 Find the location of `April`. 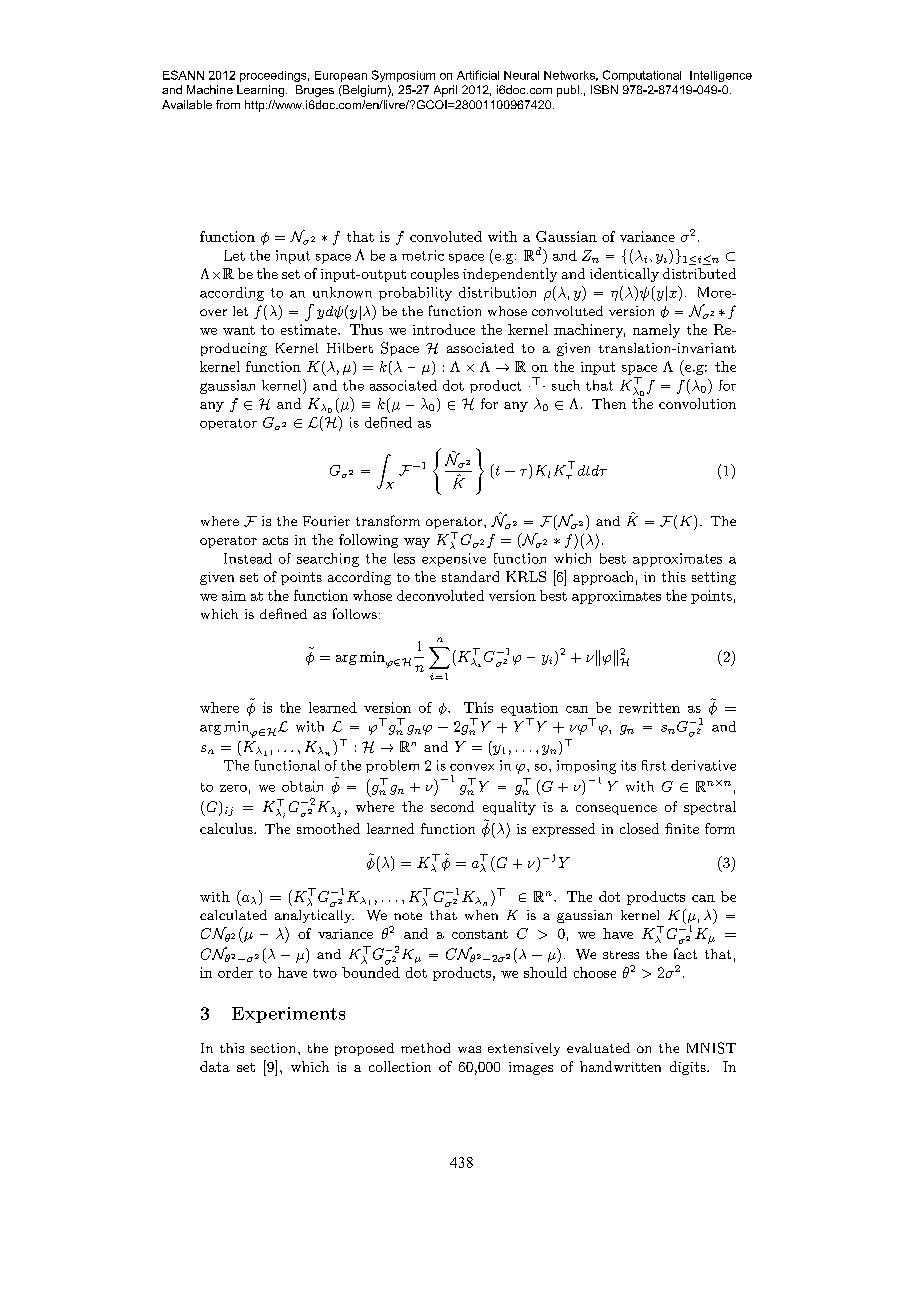

April is located at coordinates (445, 91).
